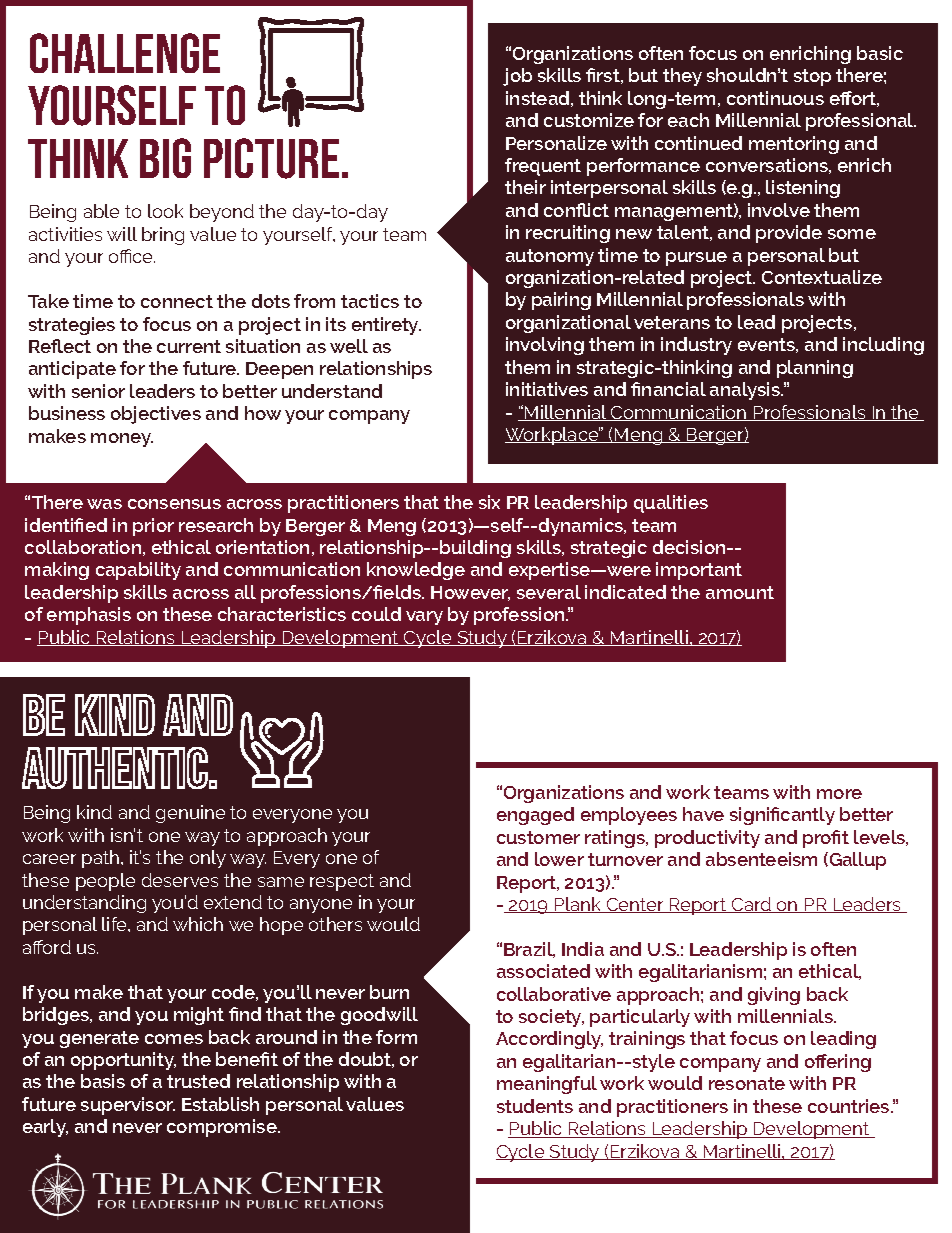 The height and width of the screenshot is (1233, 952). What do you see at coordinates (138, 571) in the screenshot?
I see `capability` at bounding box center [138, 571].
